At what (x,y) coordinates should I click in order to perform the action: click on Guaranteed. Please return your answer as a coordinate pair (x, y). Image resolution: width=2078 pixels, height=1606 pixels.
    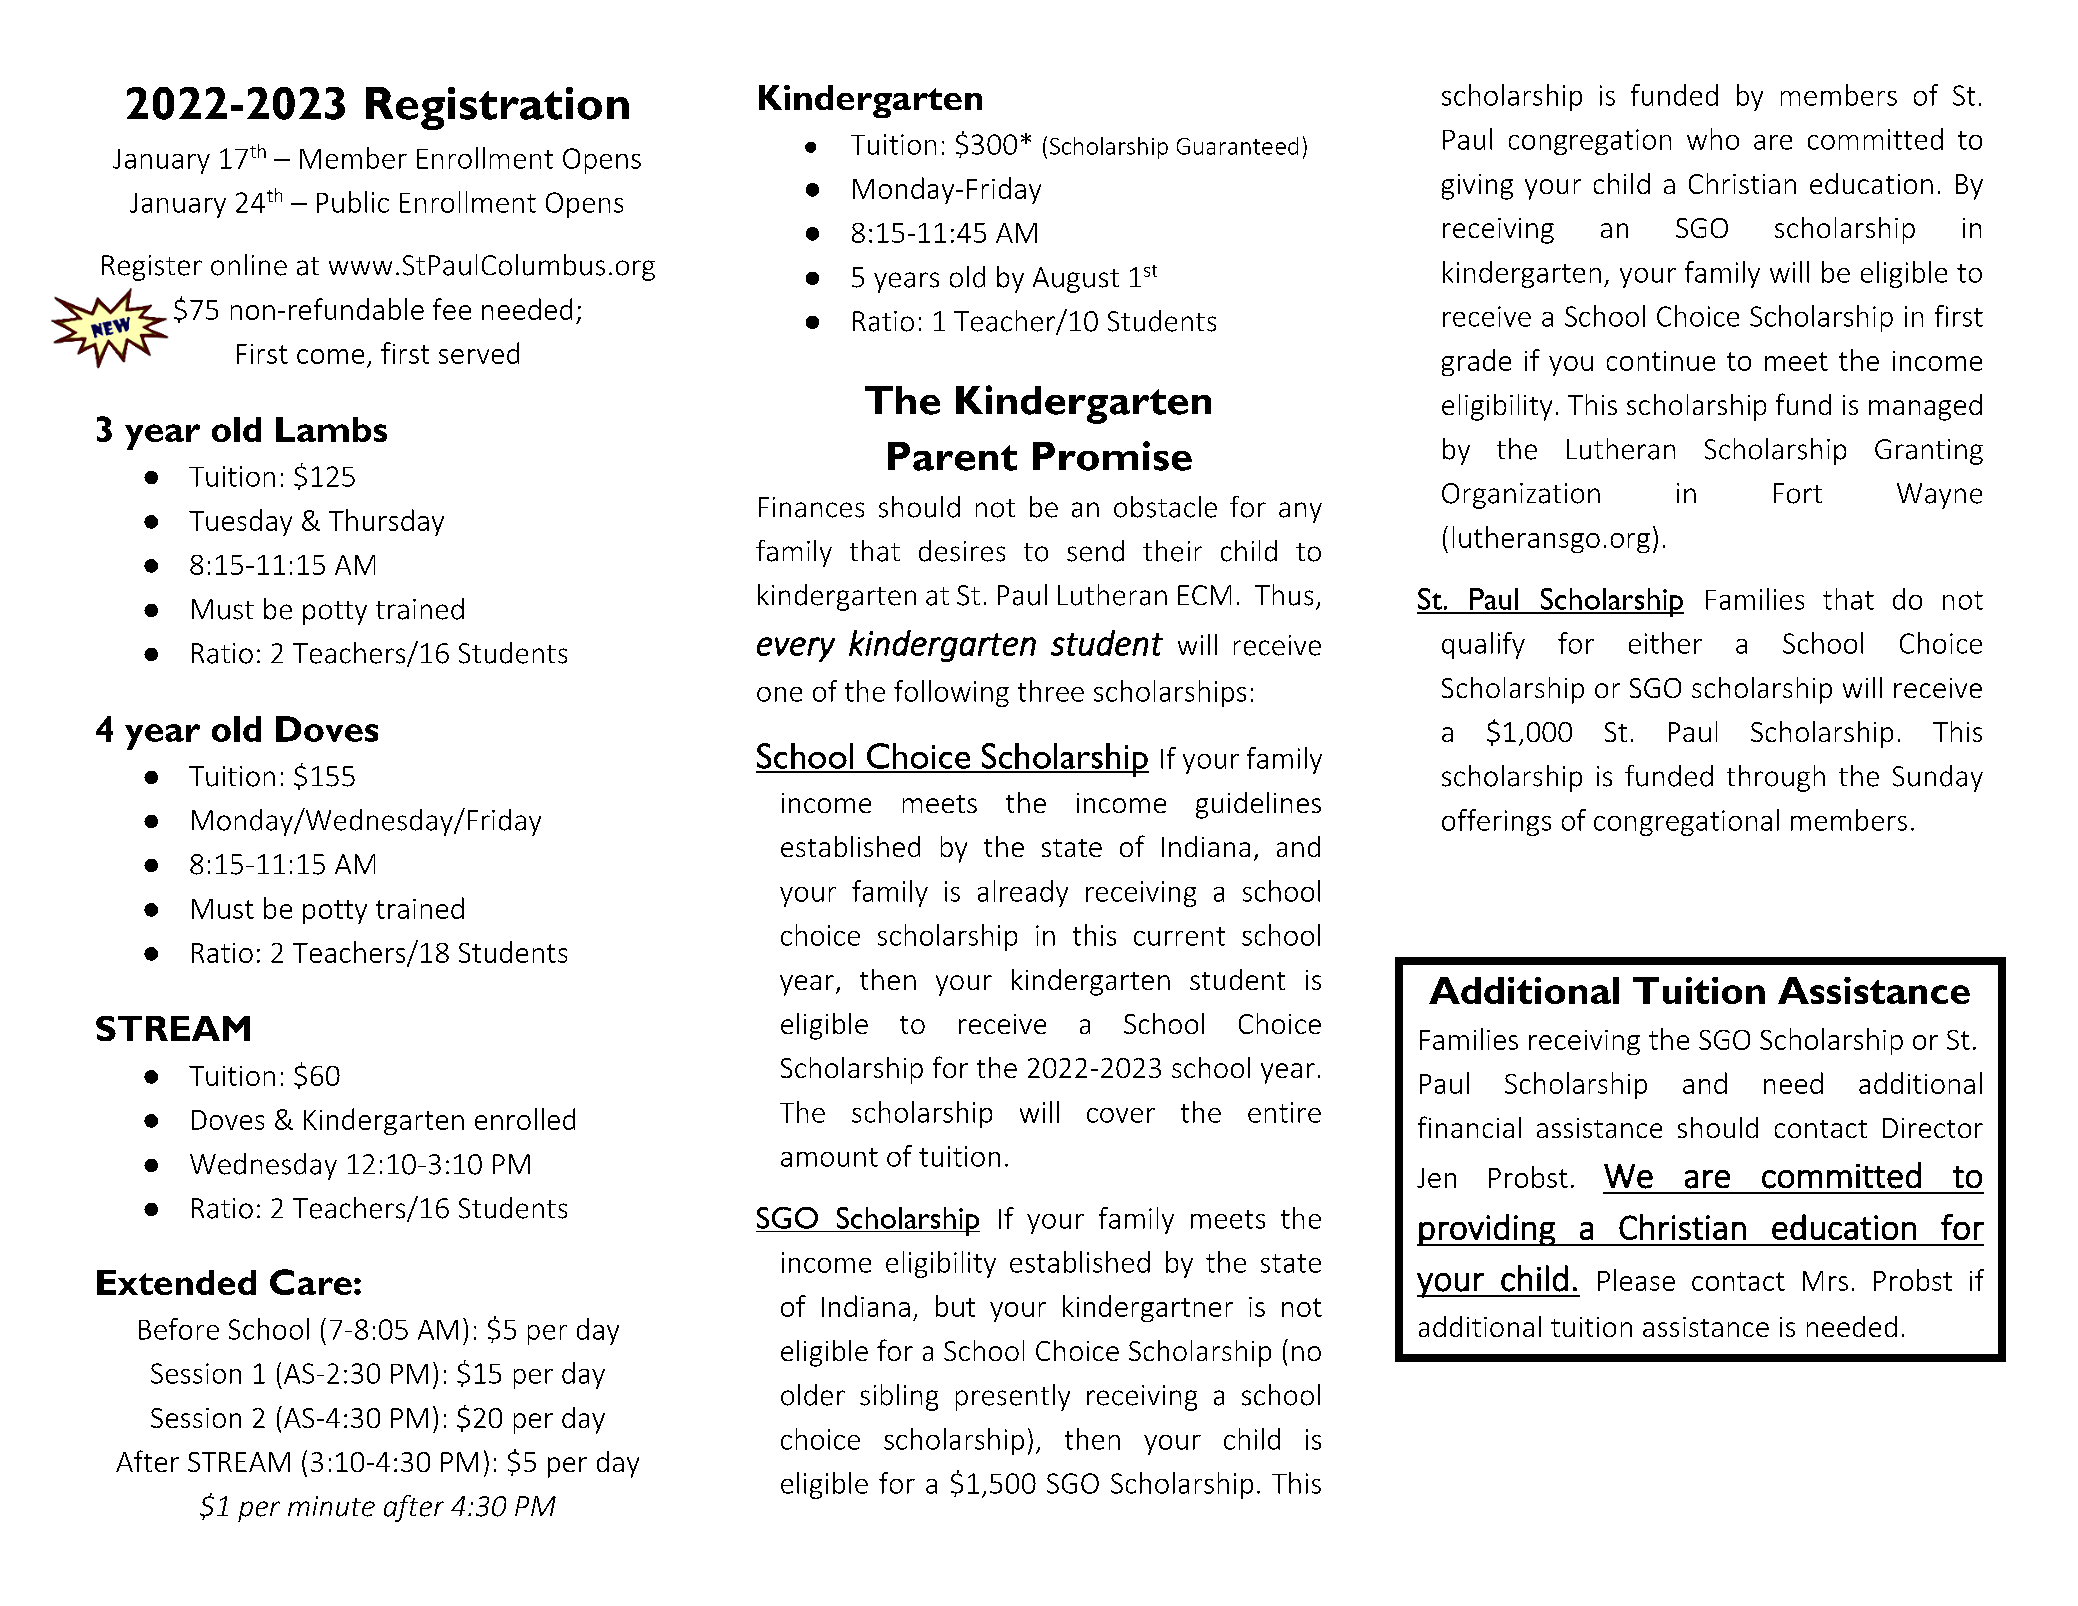
    Looking at the image, I should click on (1237, 146).
